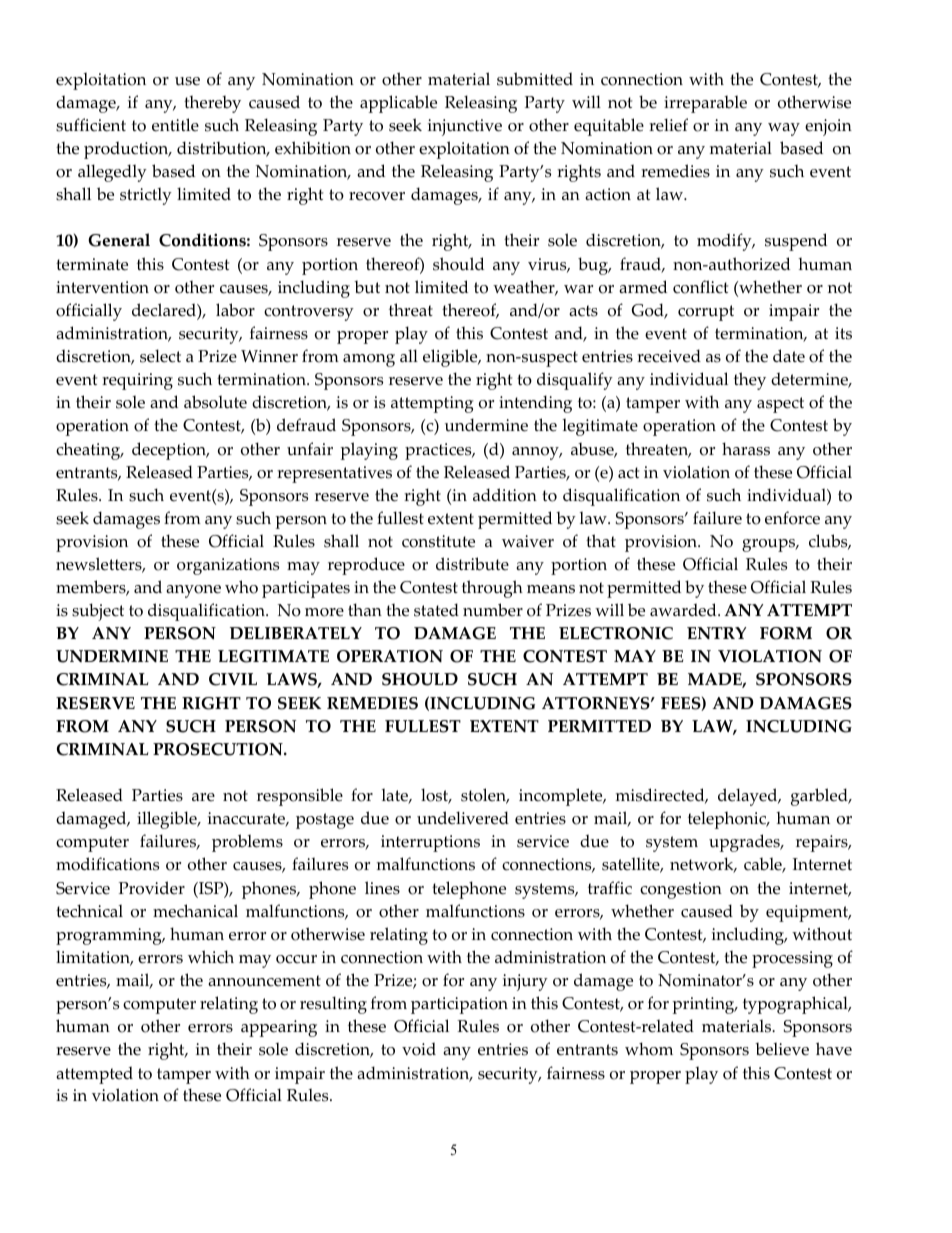 The image size is (952, 1233). I want to click on way, so click(784, 129).
